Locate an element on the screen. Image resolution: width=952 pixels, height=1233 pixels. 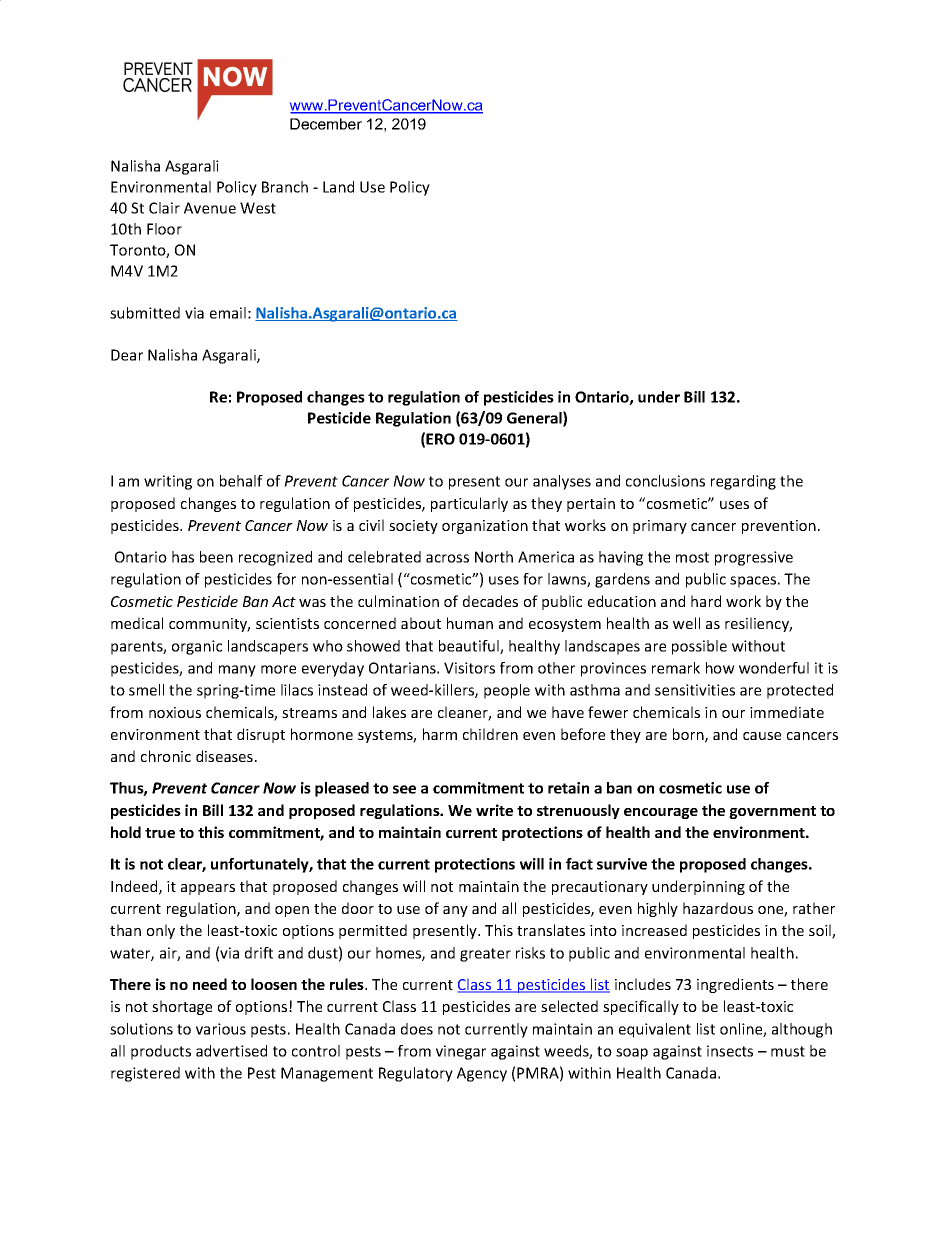
advertised is located at coordinates (231, 1051).
